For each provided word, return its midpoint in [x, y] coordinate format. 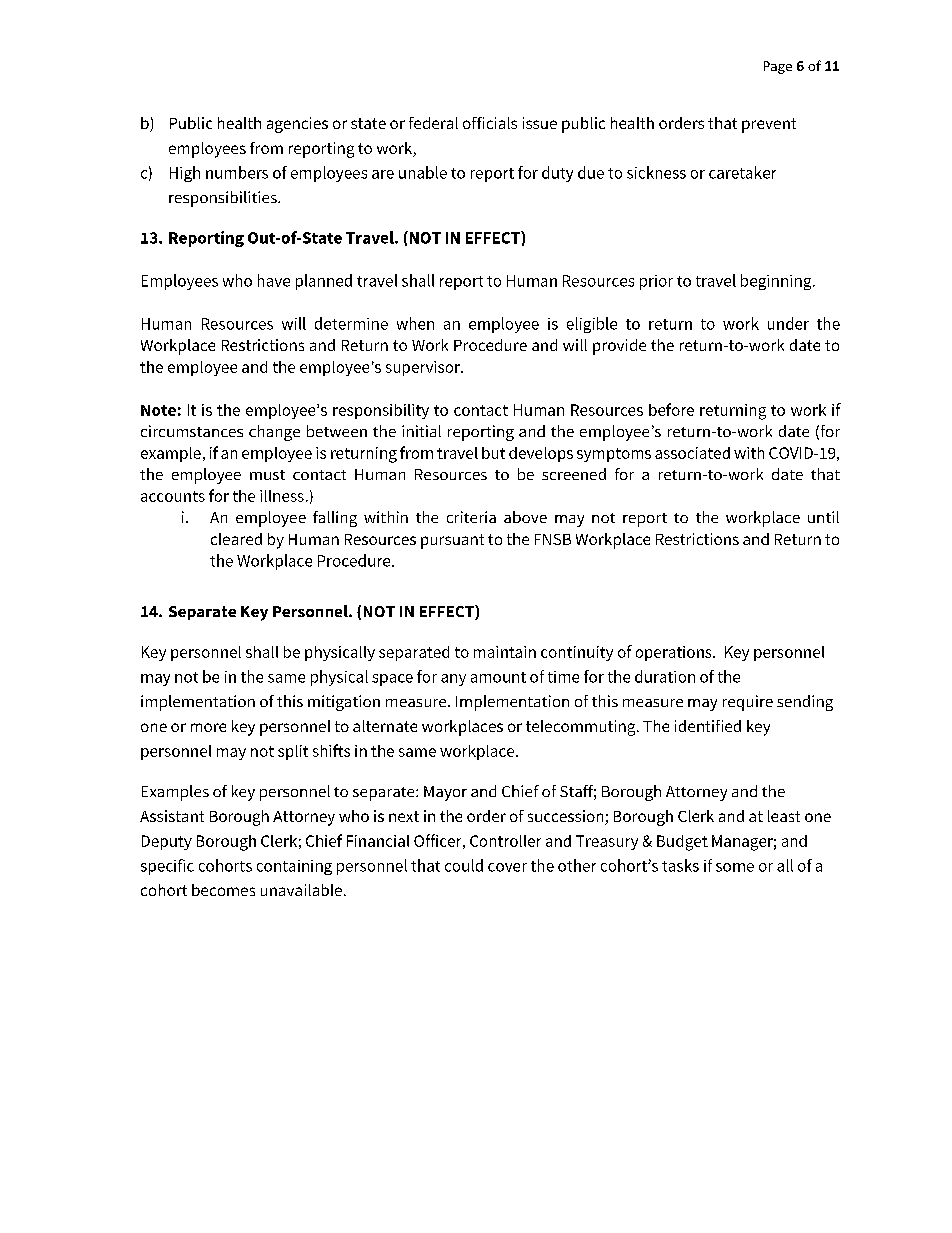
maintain [505, 652]
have [274, 280]
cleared [236, 539]
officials [490, 123]
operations [675, 653]
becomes [223, 890]
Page [778, 67]
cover [507, 867]
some [735, 867]
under [788, 323]
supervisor [424, 368]
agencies [297, 125]
